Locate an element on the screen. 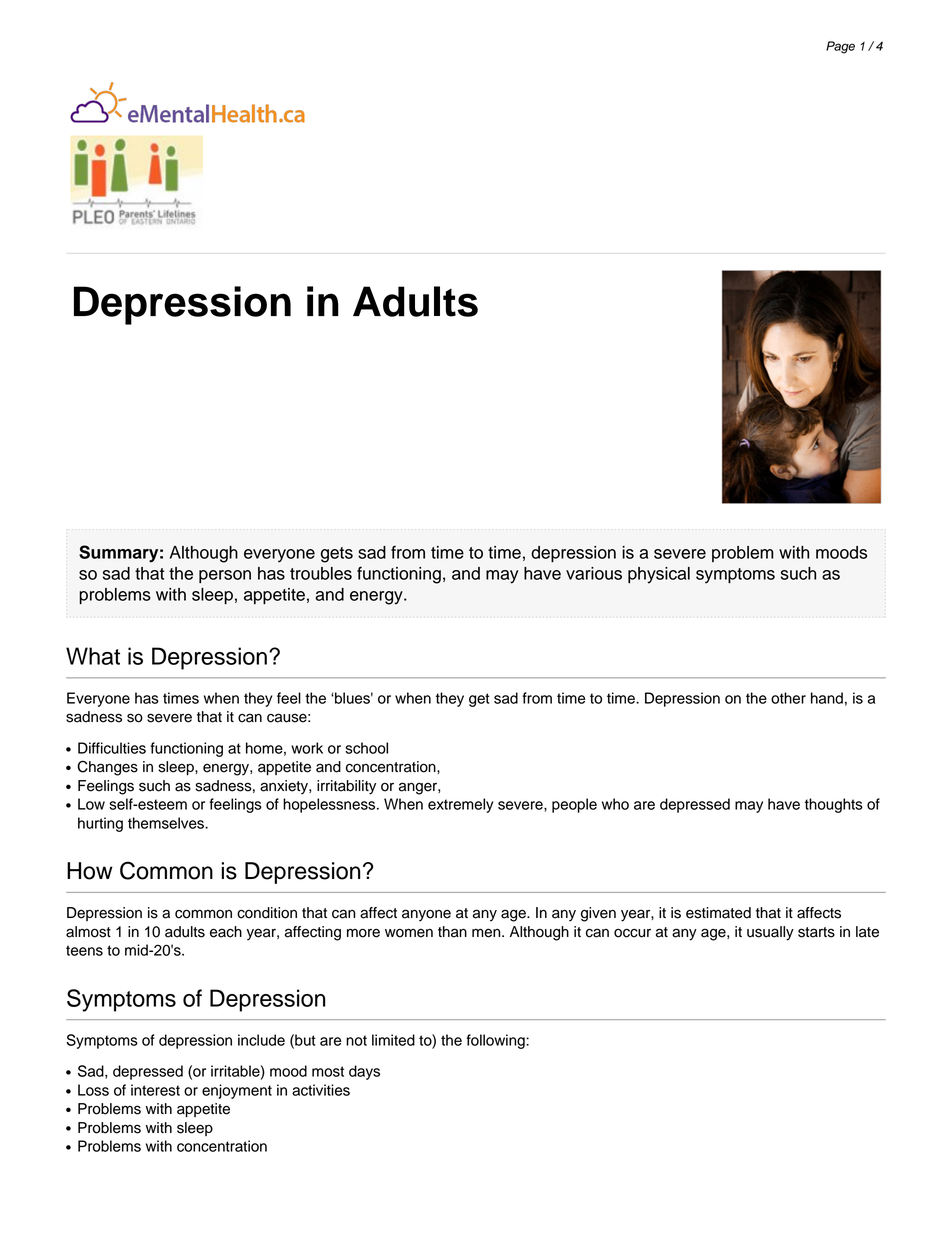 The image size is (952, 1233). physical is located at coordinates (659, 575).
